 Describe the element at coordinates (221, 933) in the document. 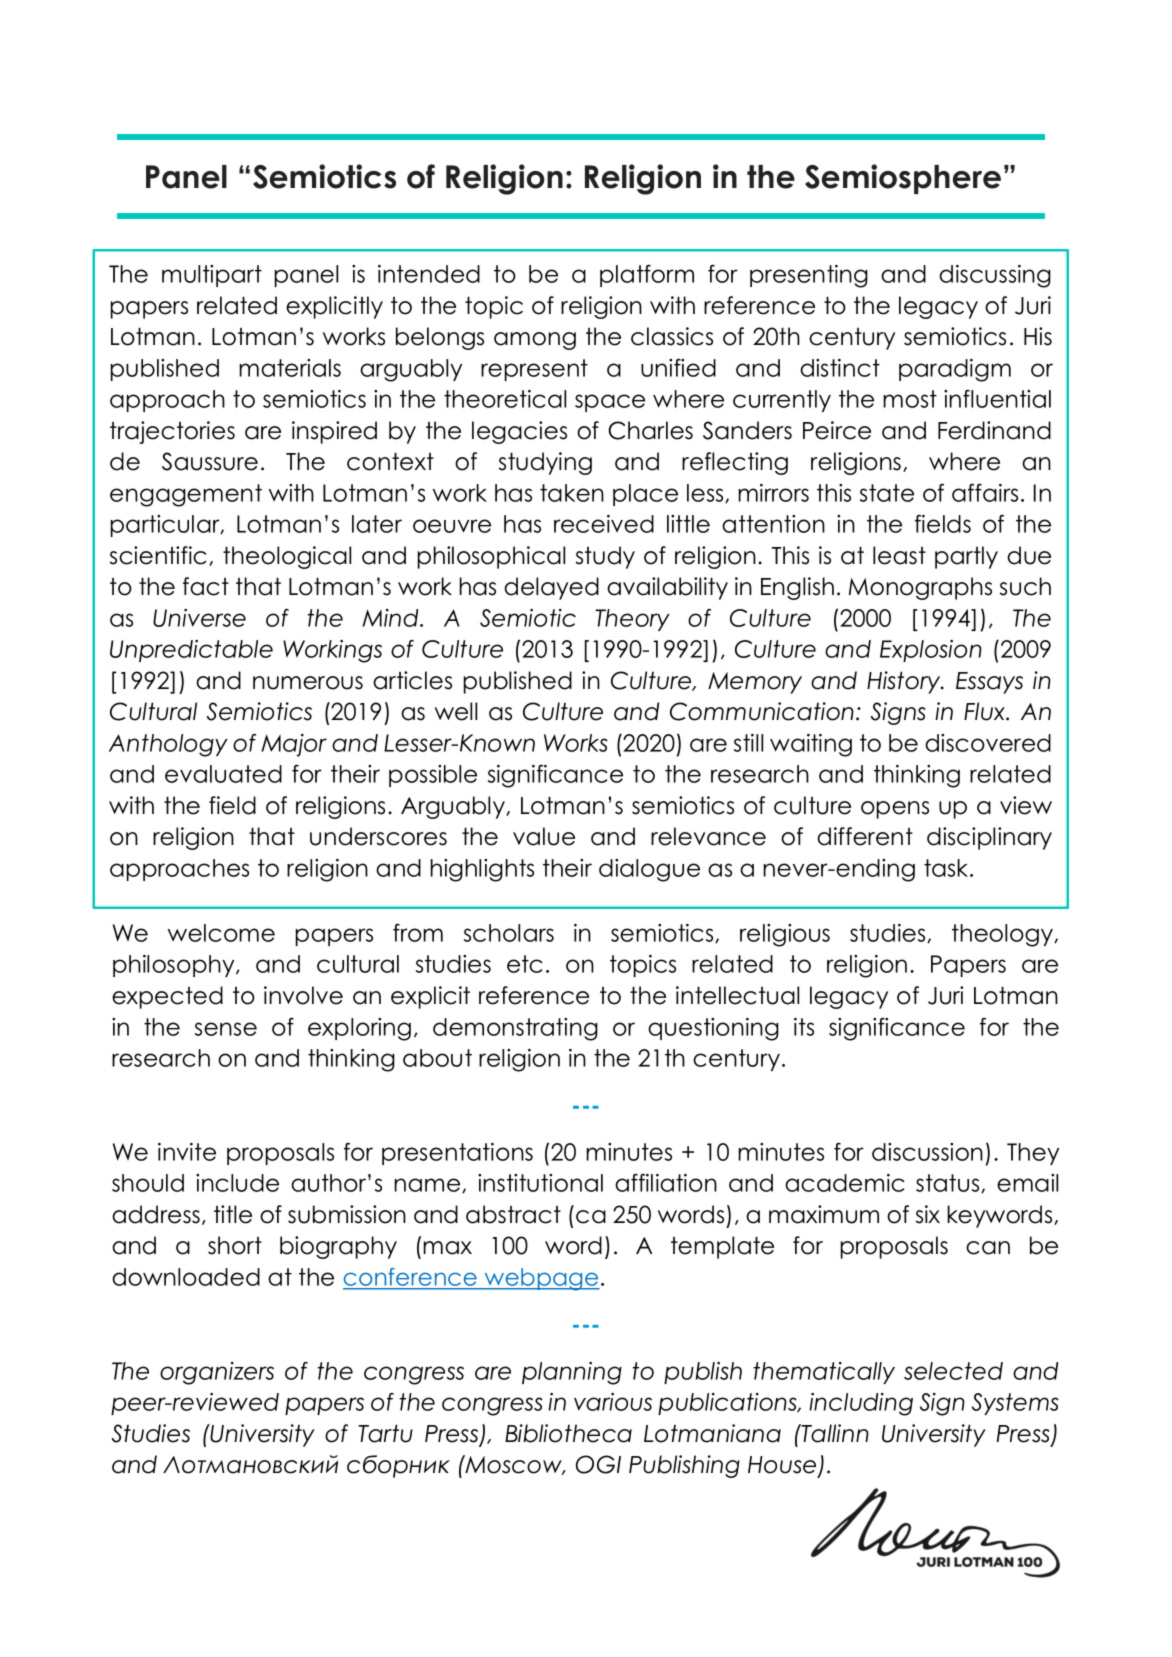

I see `welcome` at that location.
